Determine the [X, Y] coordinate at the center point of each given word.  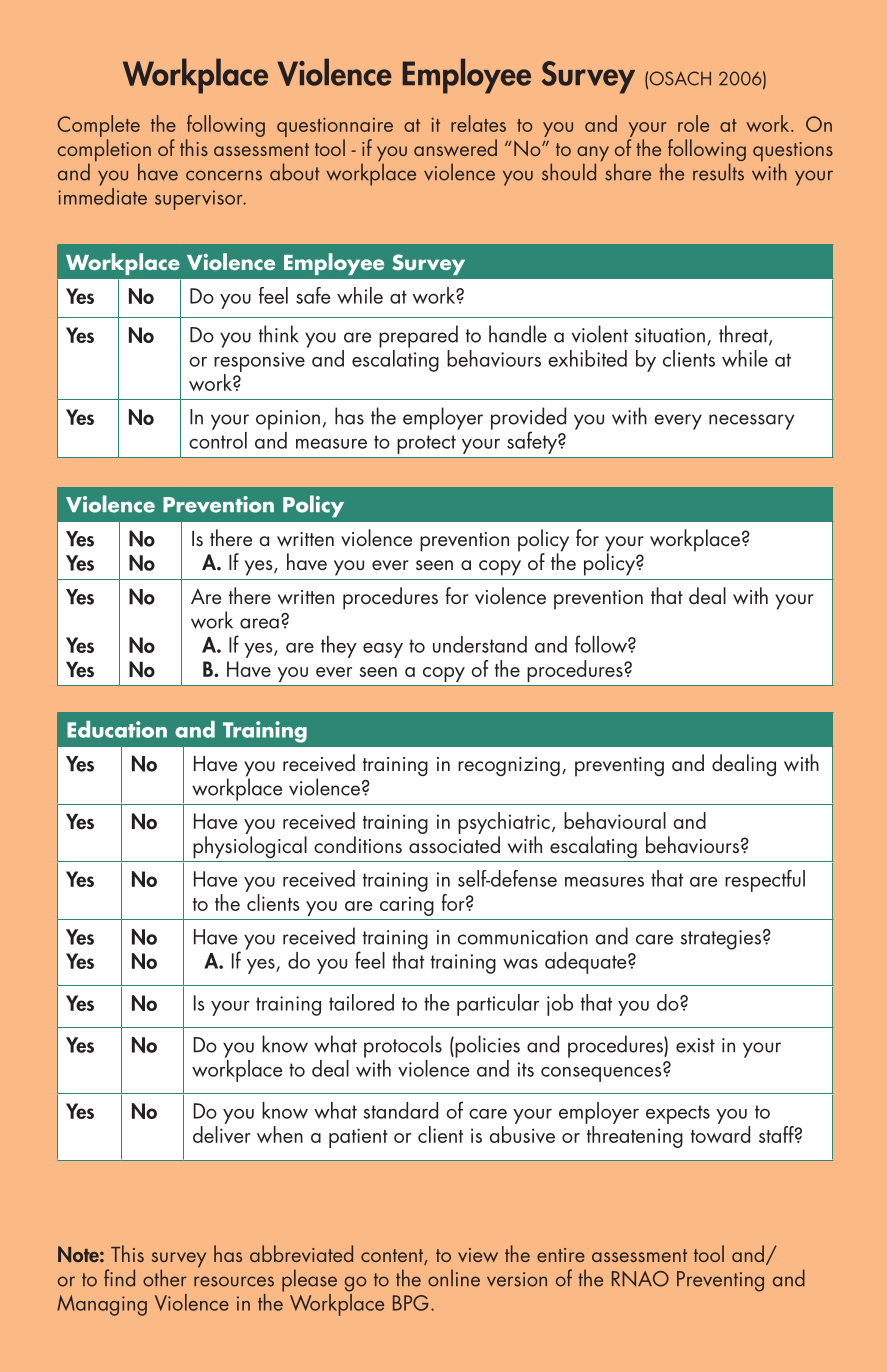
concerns [224, 175]
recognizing [509, 766]
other [165, 1278]
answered [455, 147]
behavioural [615, 820]
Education [117, 729]
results [718, 172]
